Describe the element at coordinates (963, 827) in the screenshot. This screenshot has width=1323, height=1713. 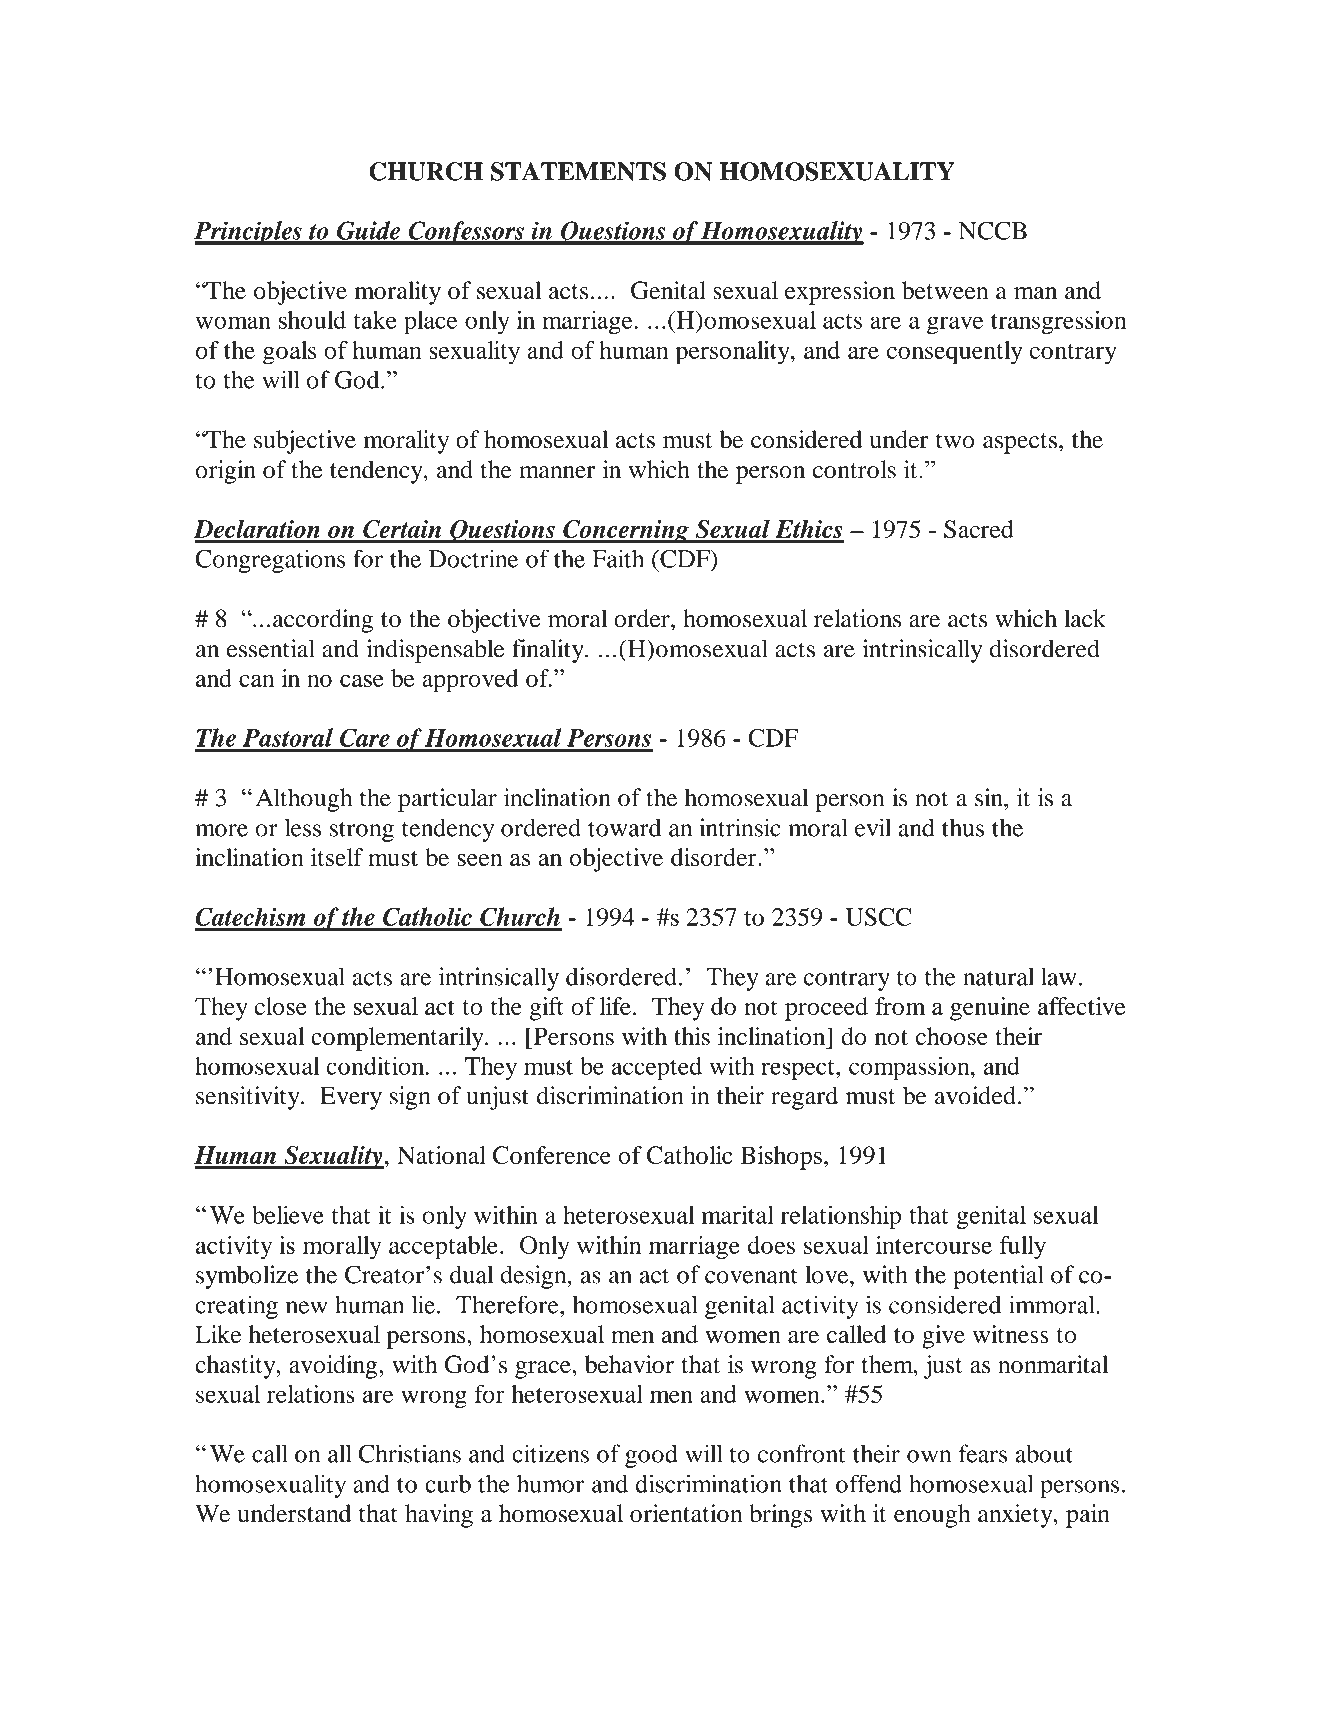
I see `thus` at that location.
